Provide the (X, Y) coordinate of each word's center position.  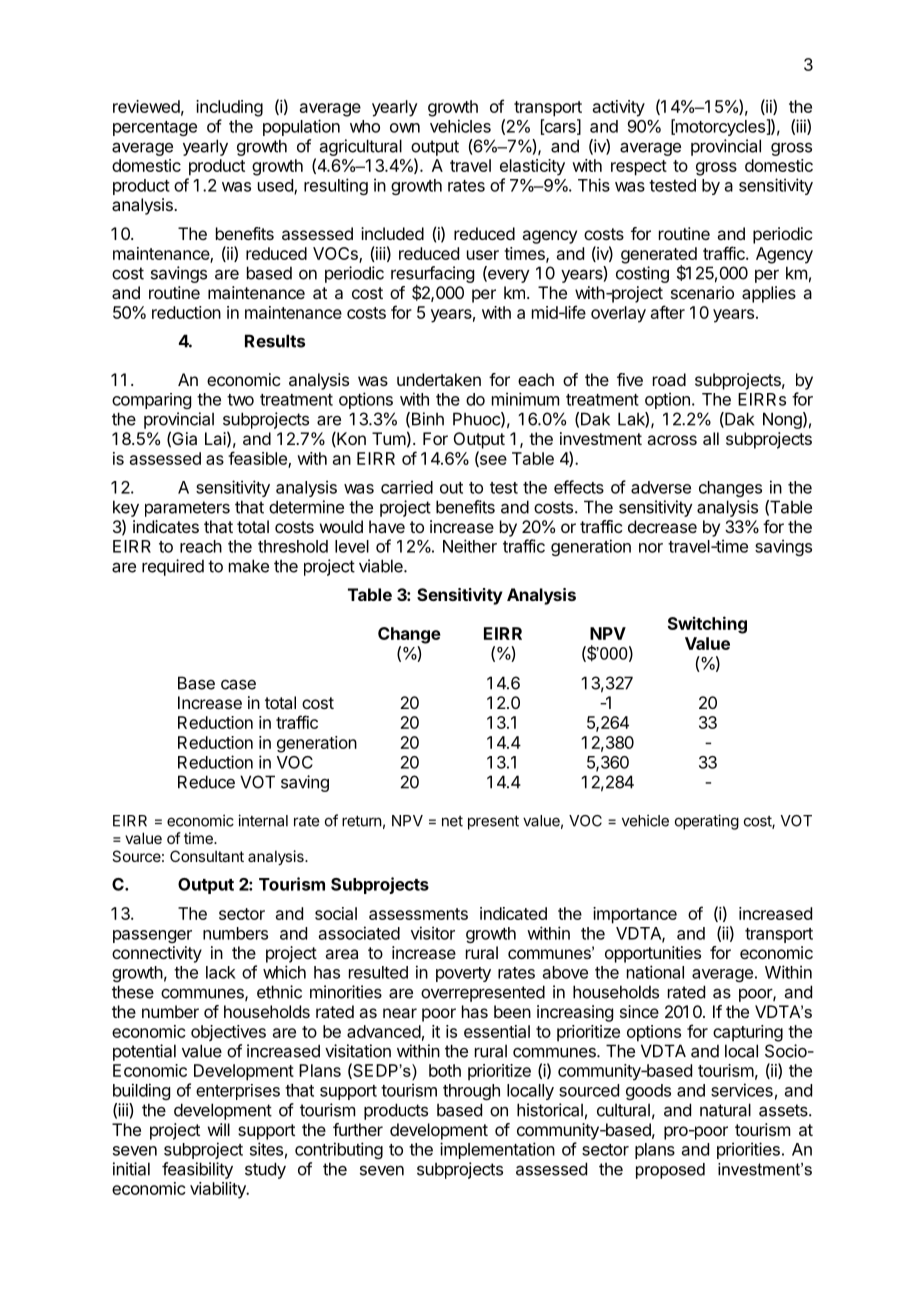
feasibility (197, 1170)
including (229, 108)
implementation (497, 1150)
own (405, 128)
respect (639, 168)
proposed (670, 1171)
